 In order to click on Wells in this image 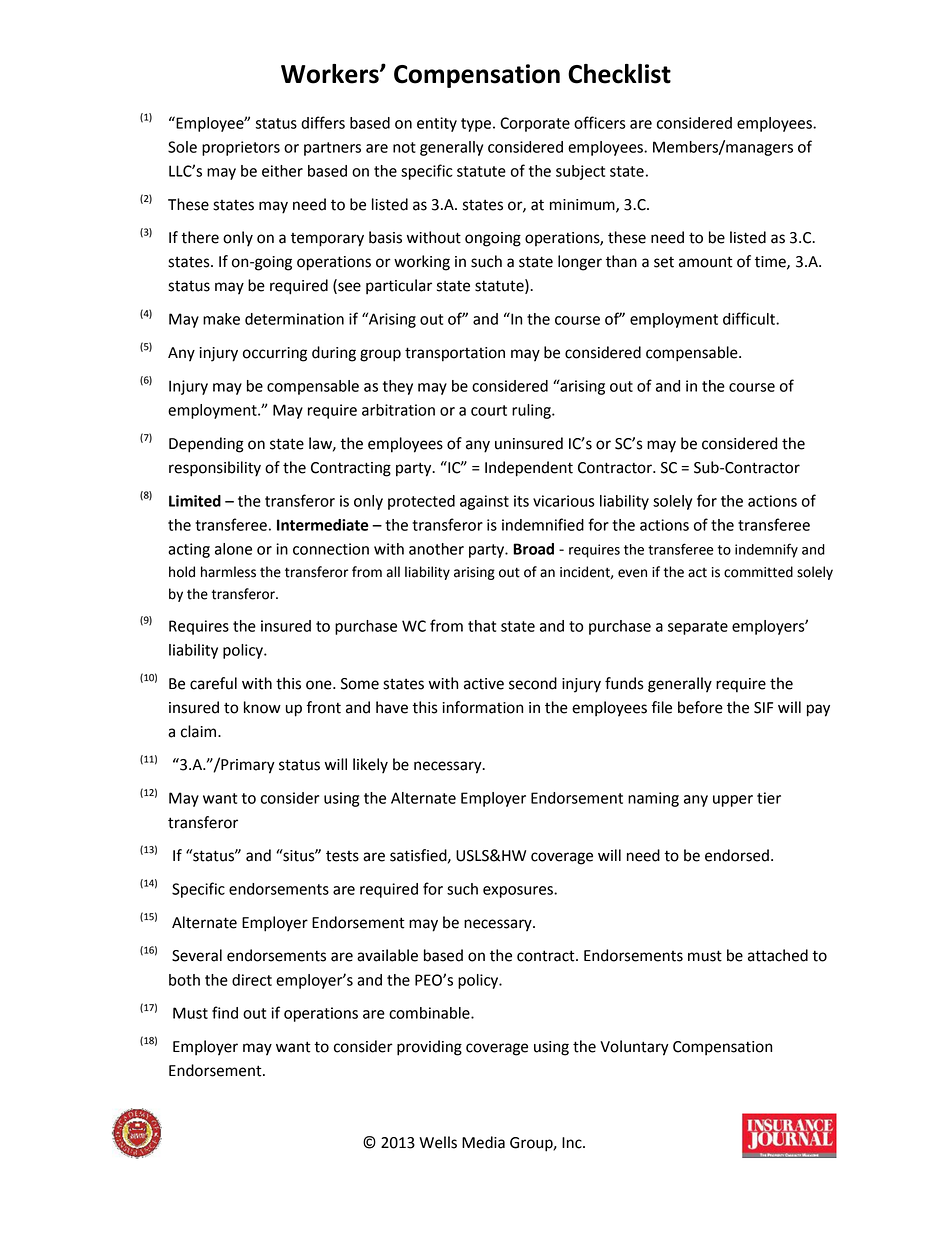, I will do `click(438, 1142)`.
